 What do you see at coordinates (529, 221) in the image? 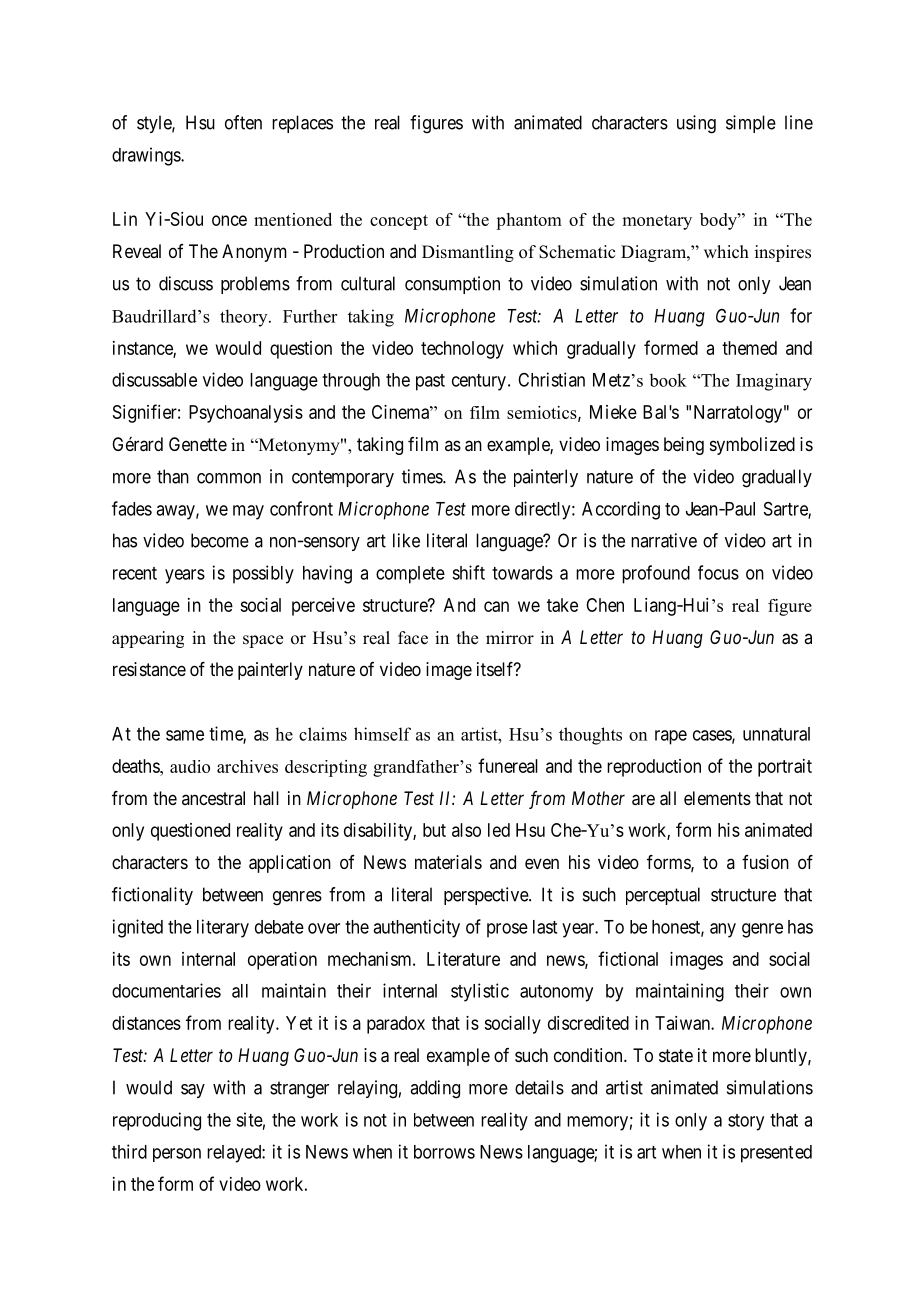
I see `phantom` at bounding box center [529, 221].
